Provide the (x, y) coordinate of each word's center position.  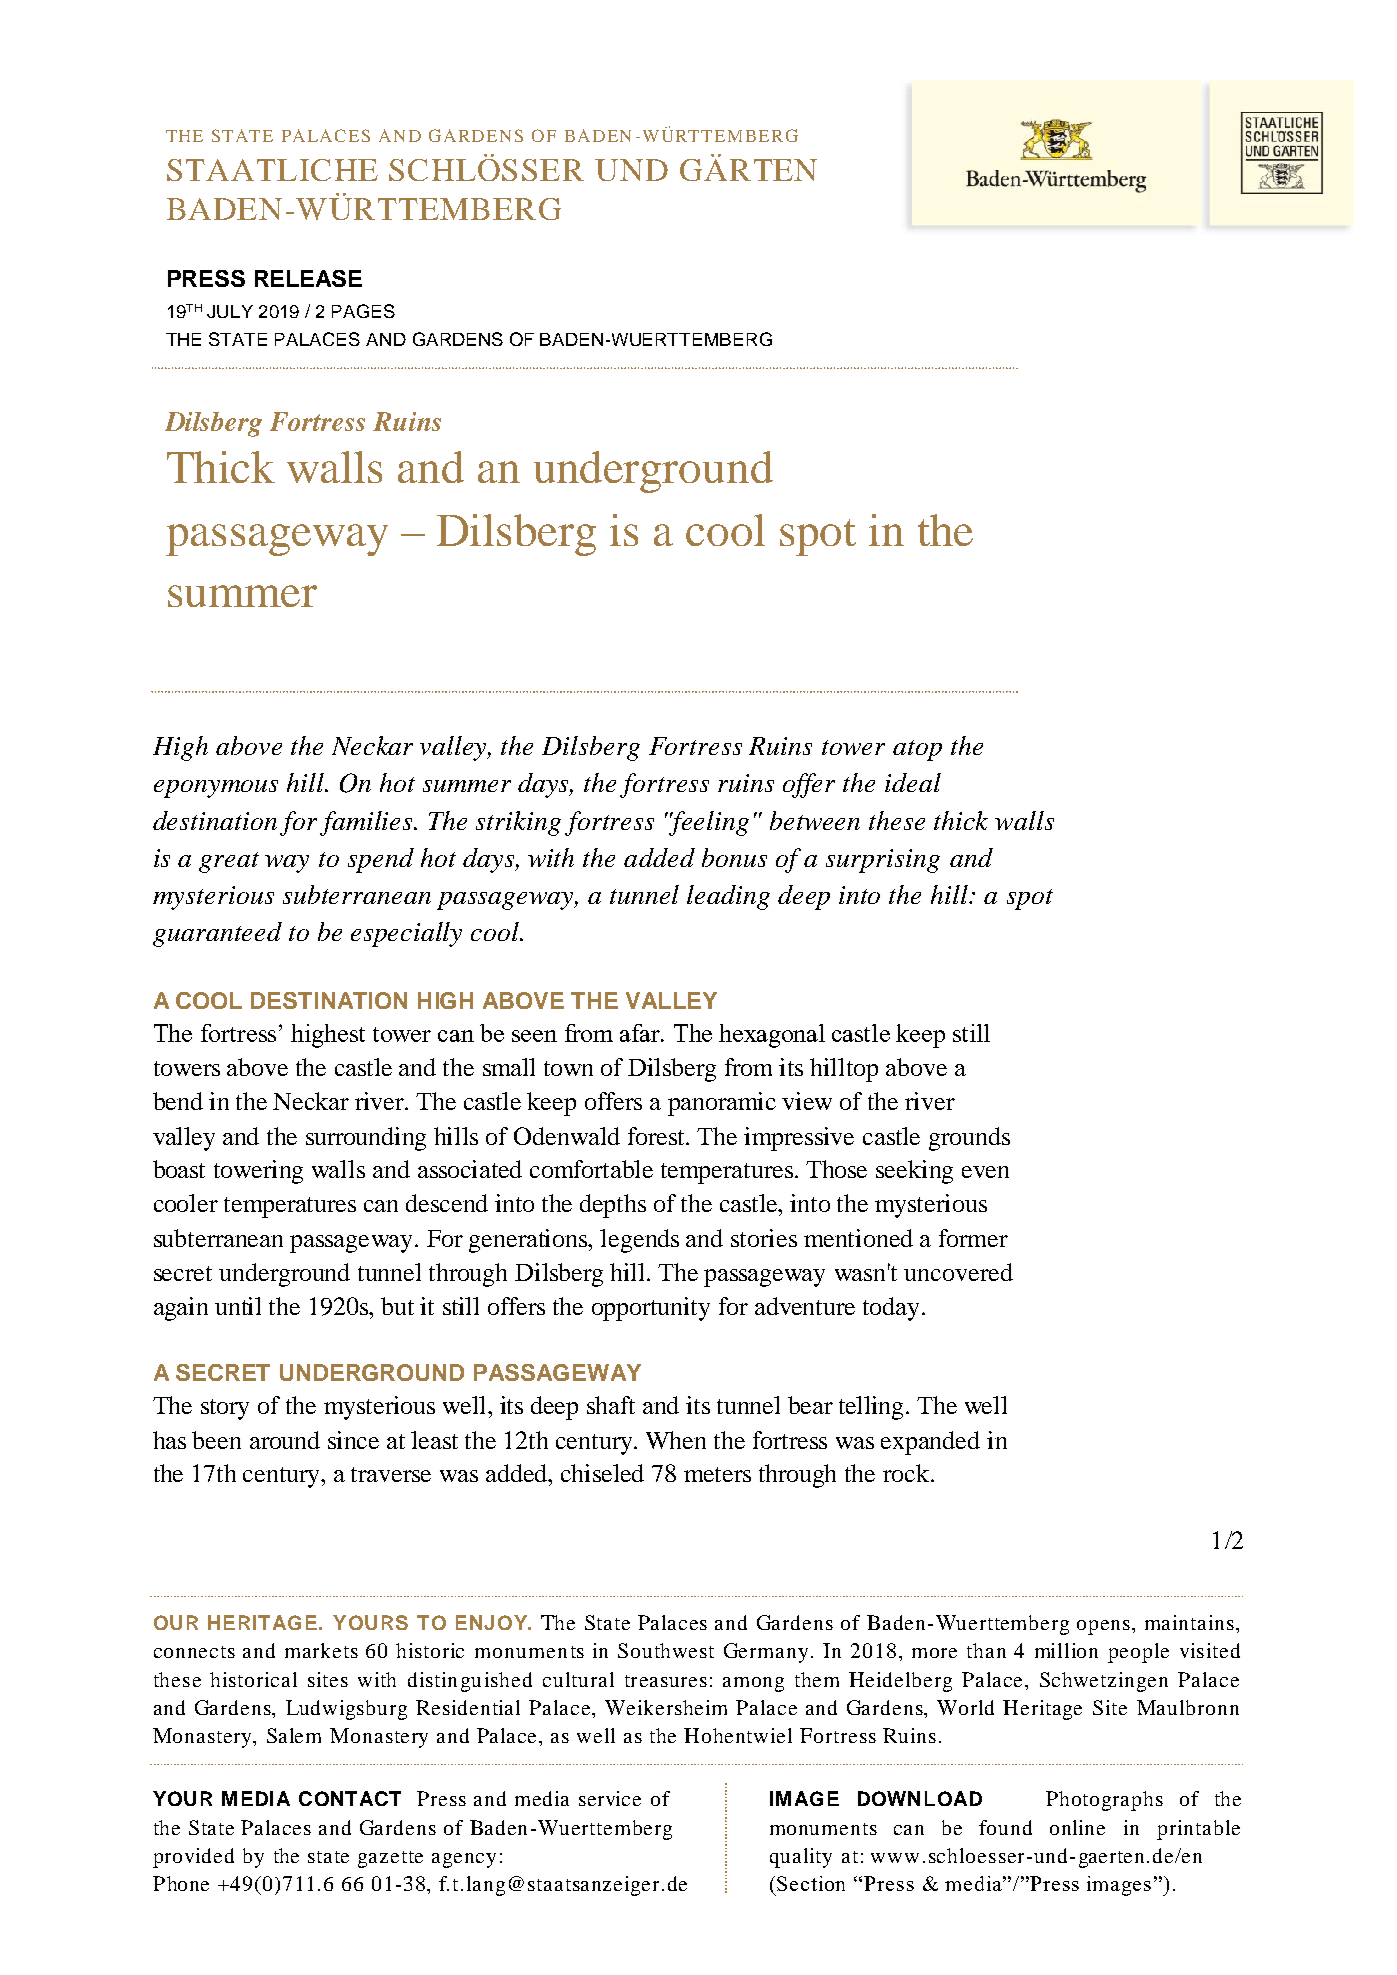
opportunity (651, 1309)
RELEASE (308, 278)
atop (917, 750)
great (229, 862)
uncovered (958, 1272)
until (238, 1306)
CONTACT (350, 1798)
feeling (709, 823)
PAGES (363, 311)
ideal (913, 782)
